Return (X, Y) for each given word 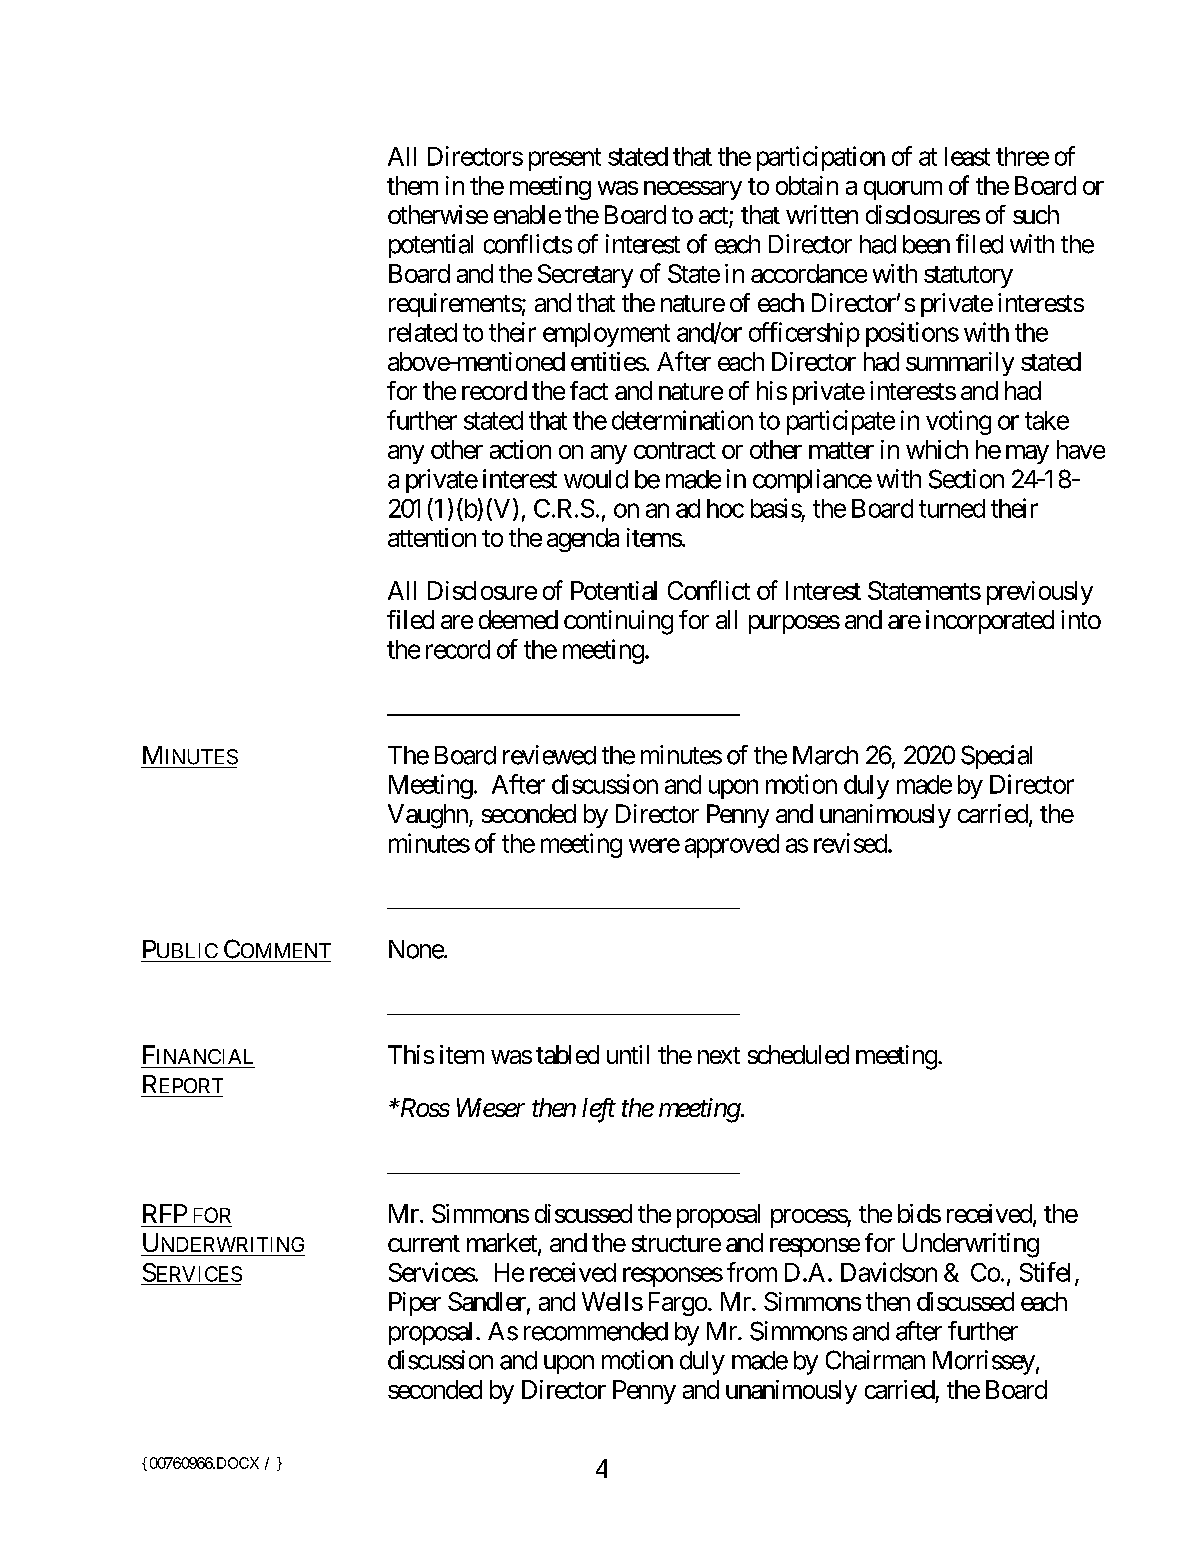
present (565, 159)
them (412, 185)
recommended (596, 1331)
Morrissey (984, 1362)
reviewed (549, 755)
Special (996, 757)
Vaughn (429, 816)
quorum (903, 190)
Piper (415, 1304)
